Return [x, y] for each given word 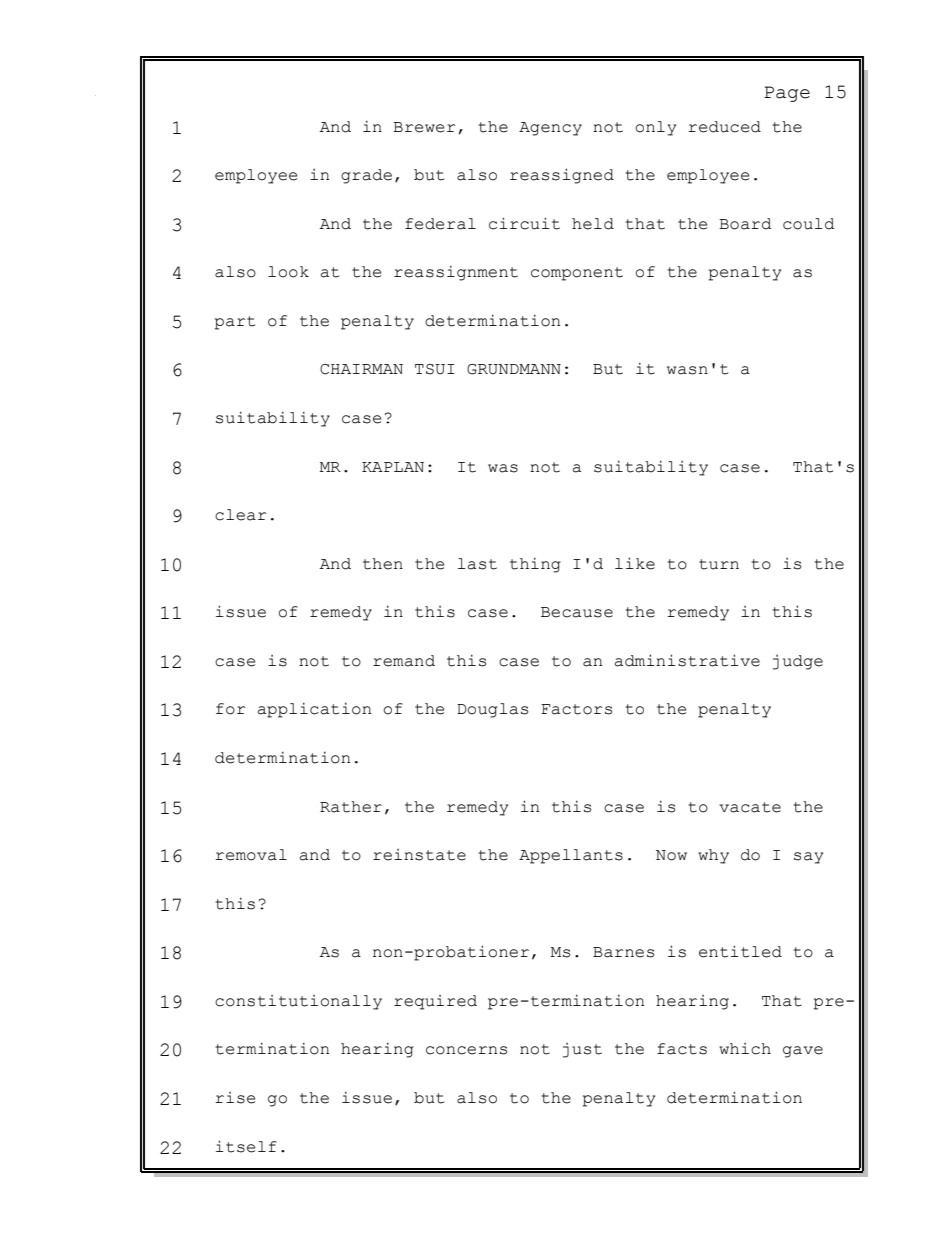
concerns [466, 1050]
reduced [725, 127]
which [745, 1049]
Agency [550, 129]
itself [246, 1146]
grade [366, 176]
